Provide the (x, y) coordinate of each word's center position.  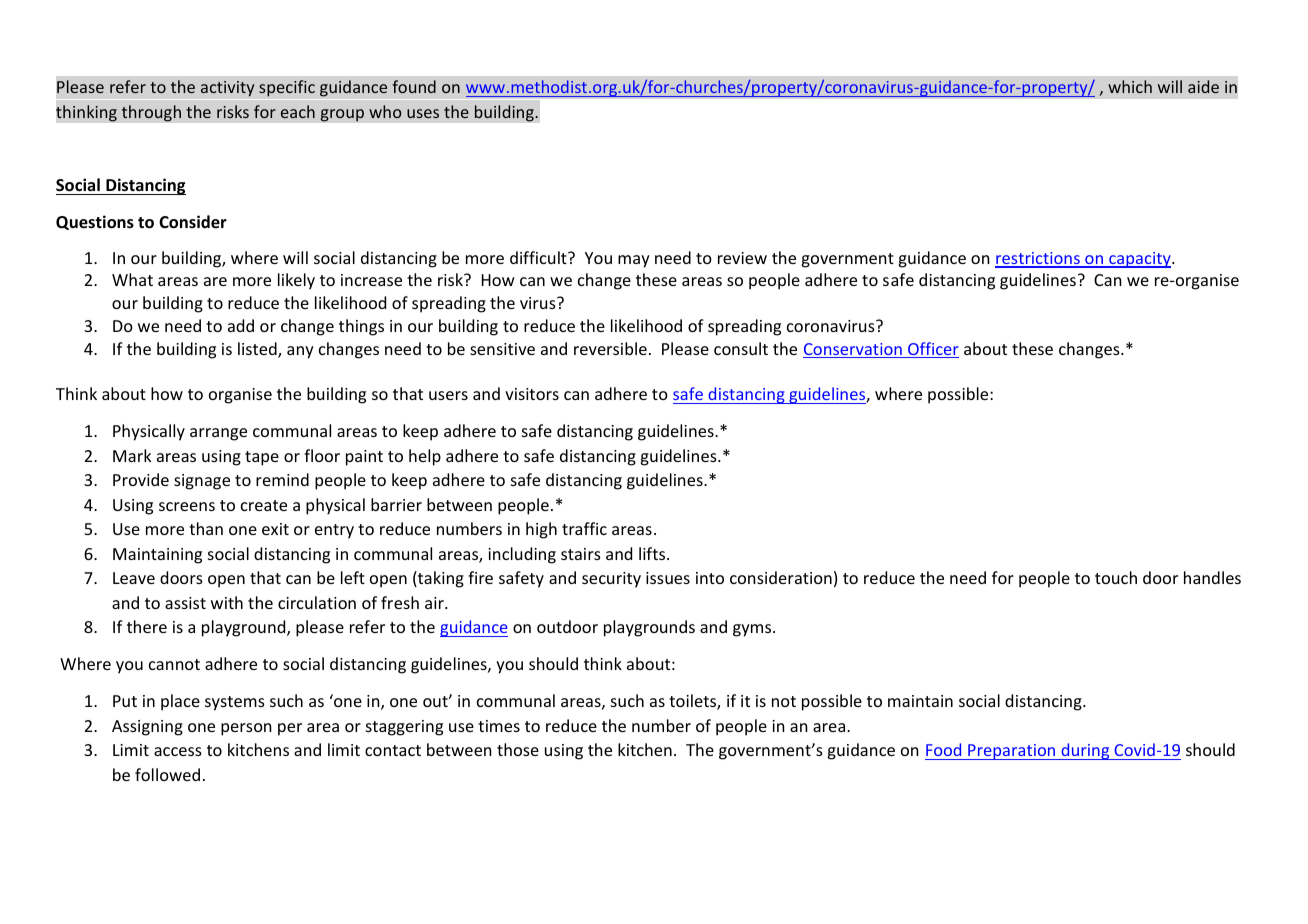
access (178, 751)
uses (423, 113)
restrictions (1038, 259)
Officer (932, 350)
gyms (753, 630)
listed (258, 350)
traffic (584, 528)
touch (1116, 577)
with (227, 602)
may (634, 261)
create (264, 505)
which (1130, 86)
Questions (95, 222)
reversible (610, 348)
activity (227, 89)
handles (1212, 577)
